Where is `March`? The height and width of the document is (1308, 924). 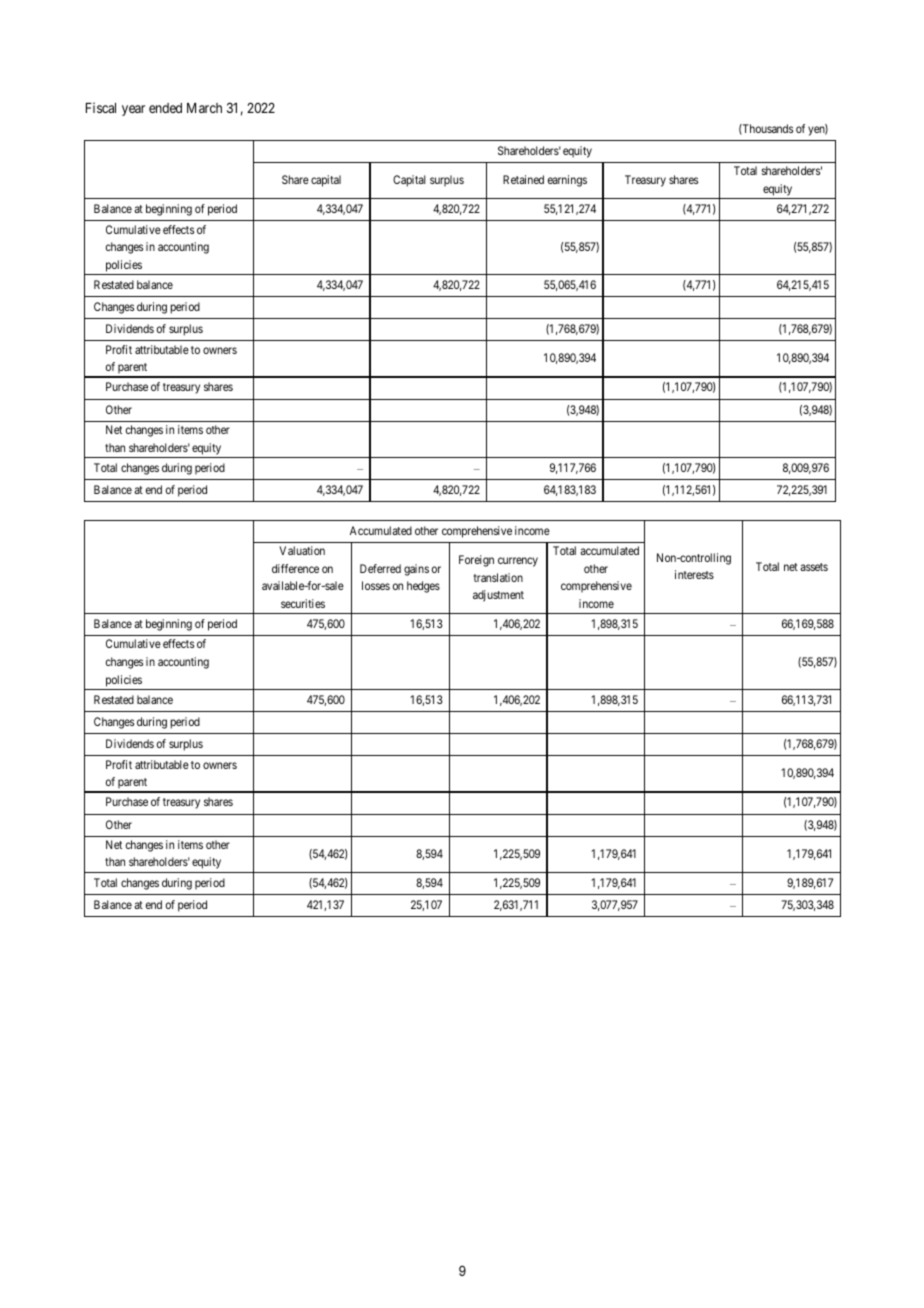
March is located at coordinates (204, 108).
